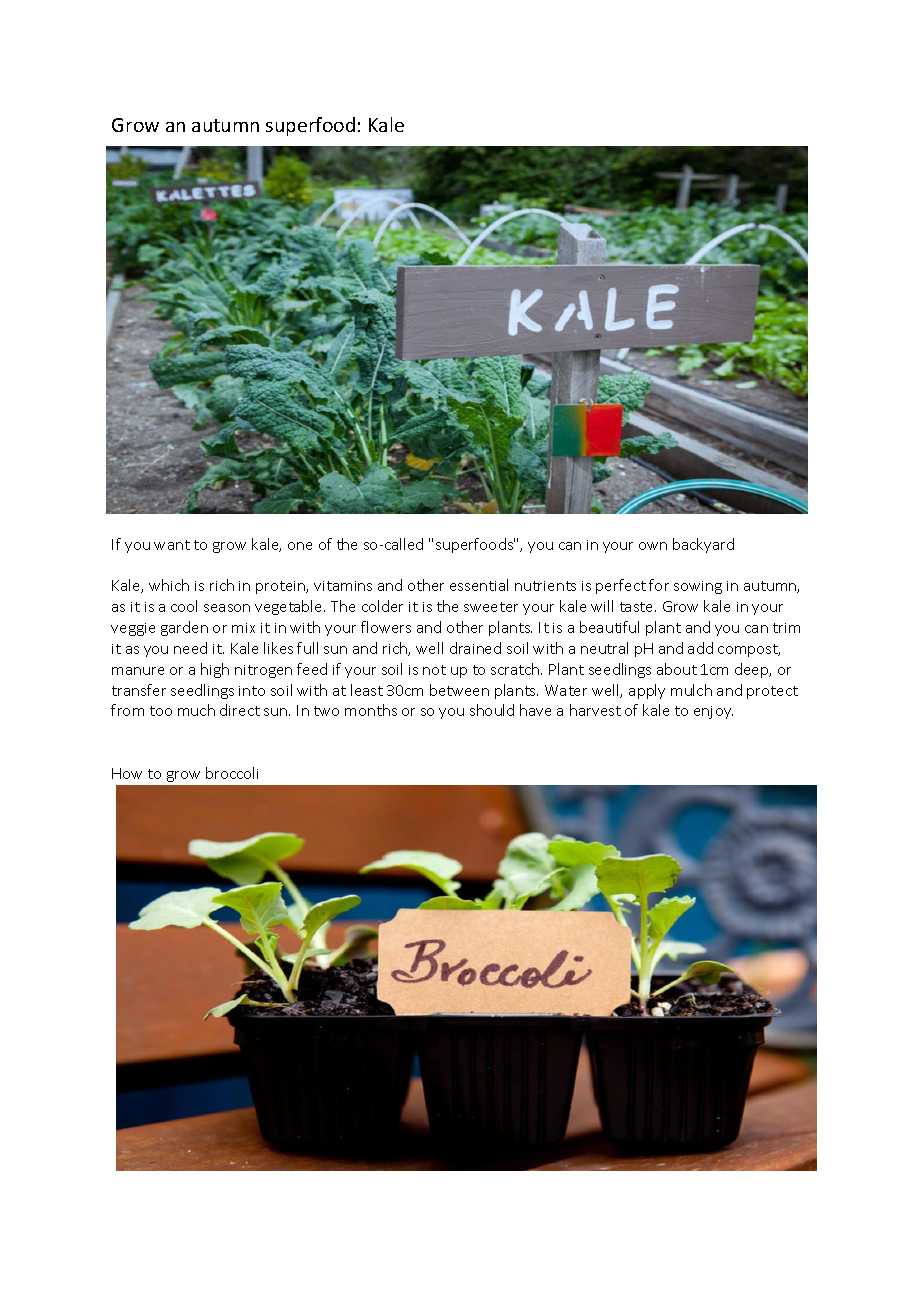  What do you see at coordinates (459, 690) in the screenshot?
I see `between` at bounding box center [459, 690].
